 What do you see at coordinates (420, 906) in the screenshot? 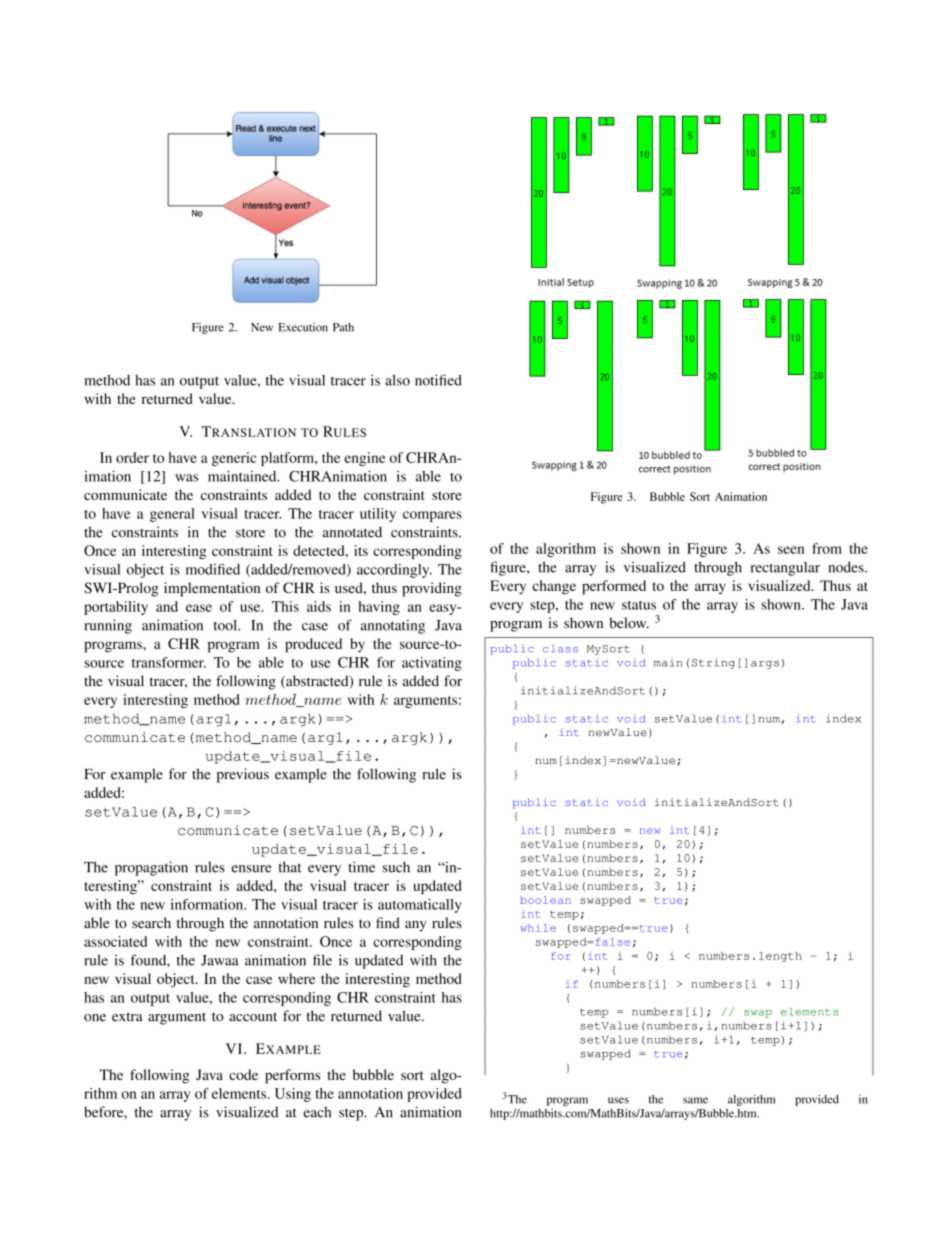
I see `automatically` at bounding box center [420, 906].
